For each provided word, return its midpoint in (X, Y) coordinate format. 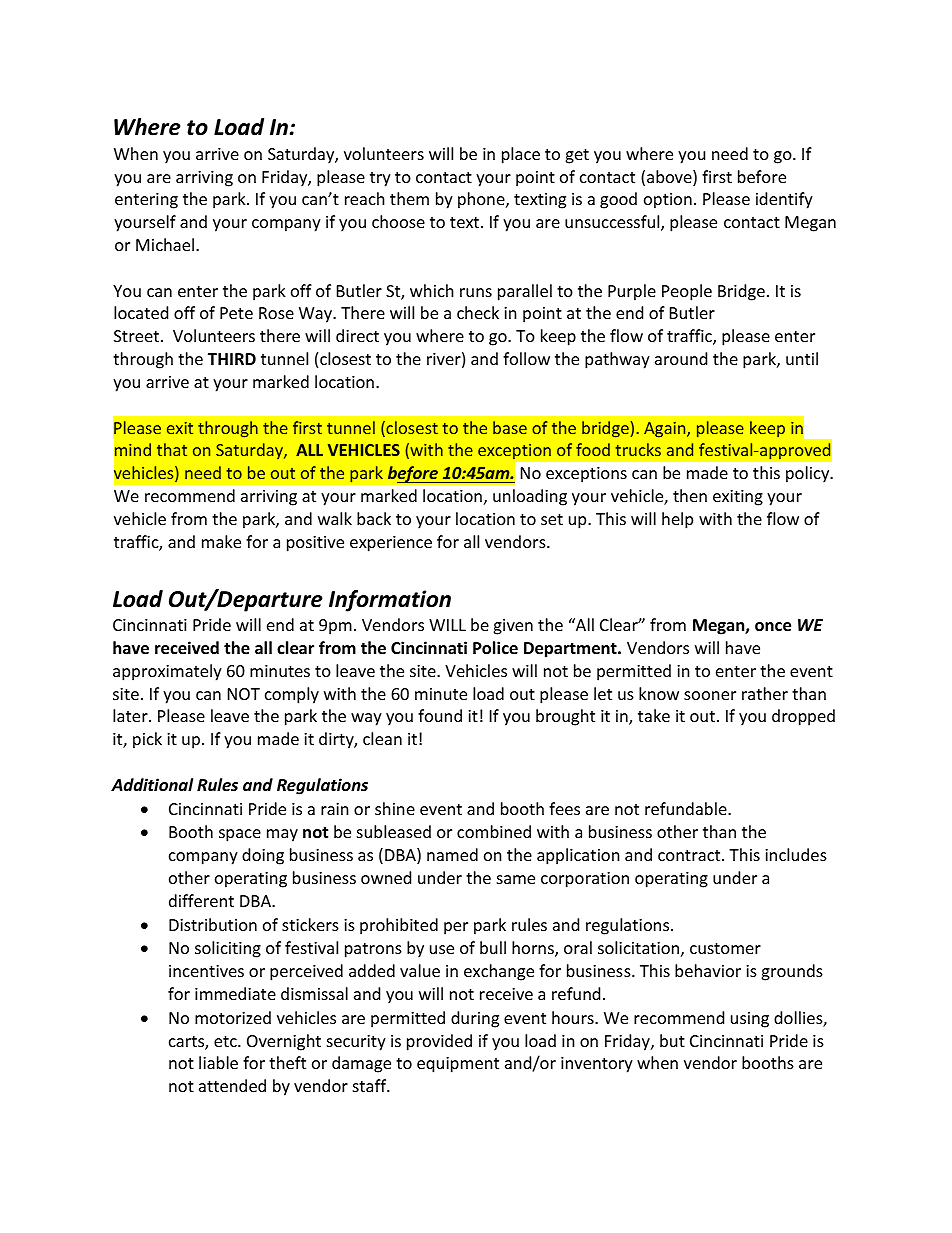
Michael (165, 244)
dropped (803, 717)
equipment (458, 1065)
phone (482, 200)
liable (218, 1062)
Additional (152, 784)
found (440, 715)
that (172, 449)
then (690, 495)
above (670, 178)
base (510, 427)
